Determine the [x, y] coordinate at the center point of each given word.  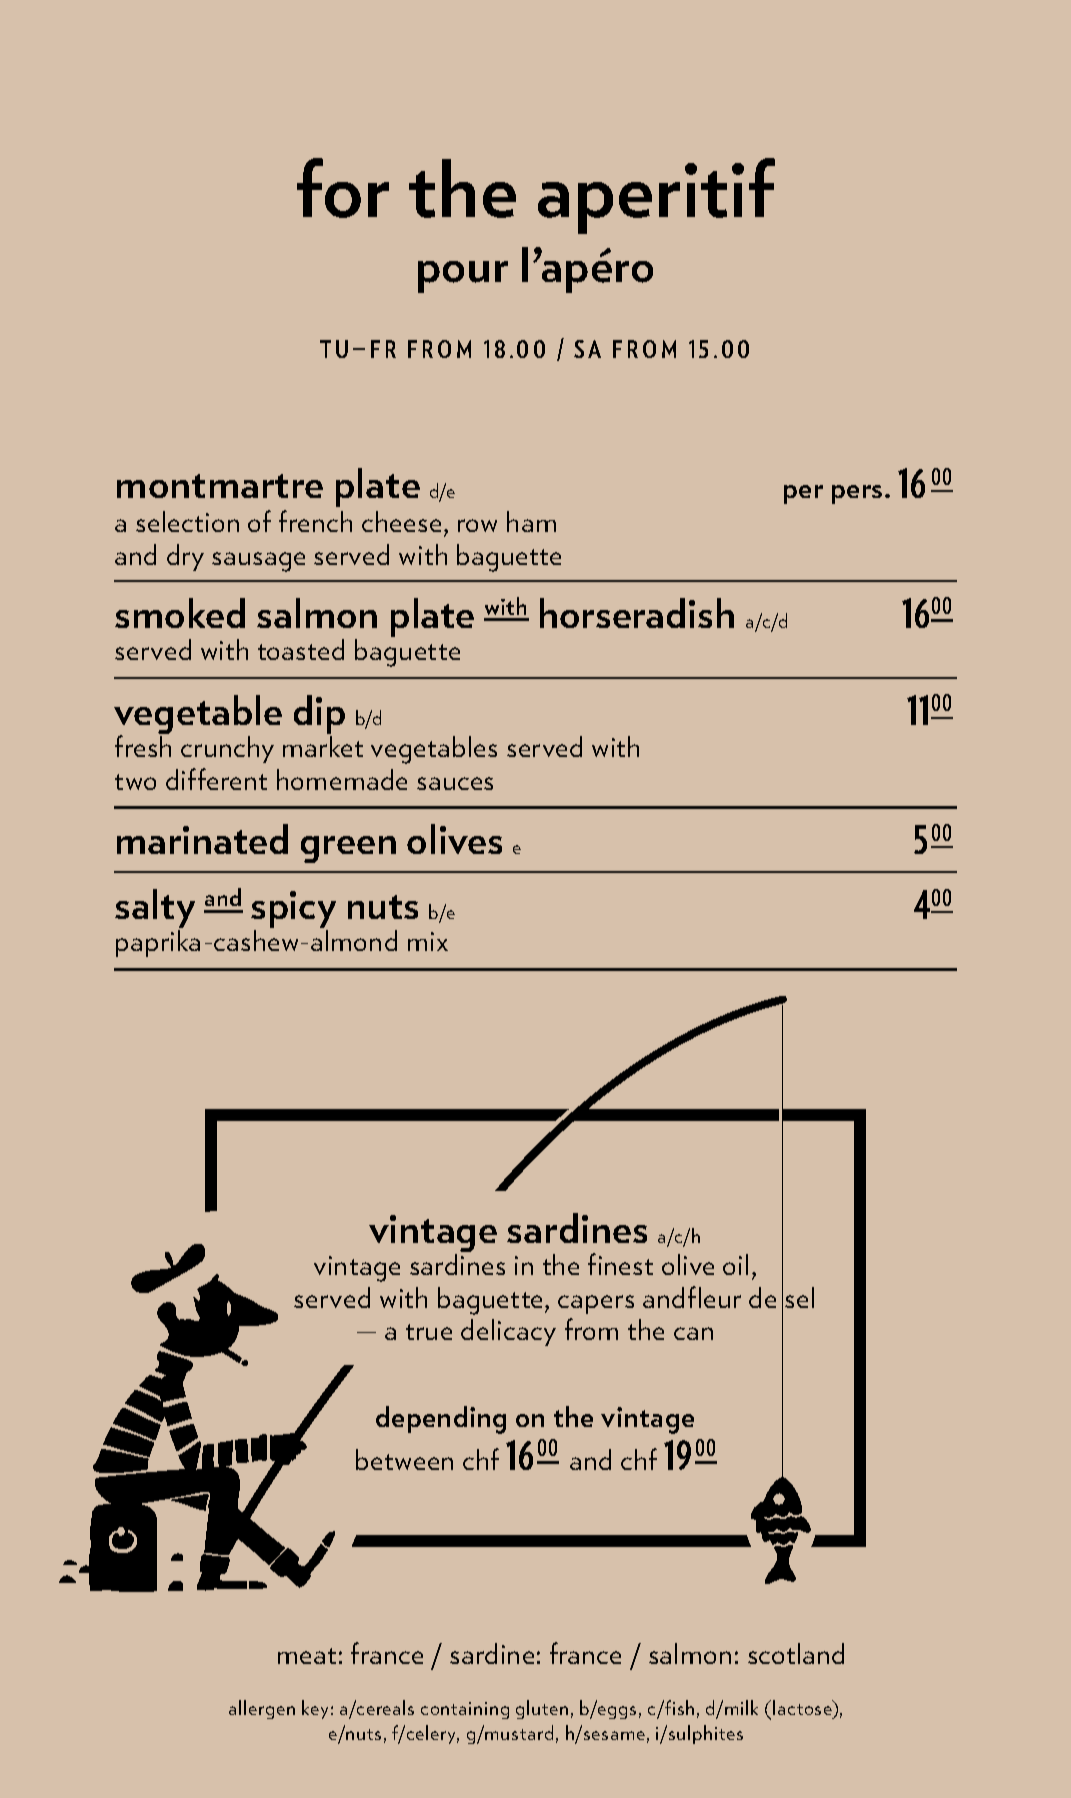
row [477, 525]
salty [155, 910]
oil [735, 1264]
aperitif [656, 196]
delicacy [508, 1332]
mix [428, 941]
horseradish [637, 613]
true [429, 1332]
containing [465, 1710]
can [693, 1333]
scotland [796, 1653]
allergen [262, 1709]
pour [463, 277]
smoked [180, 613]
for [343, 188]
